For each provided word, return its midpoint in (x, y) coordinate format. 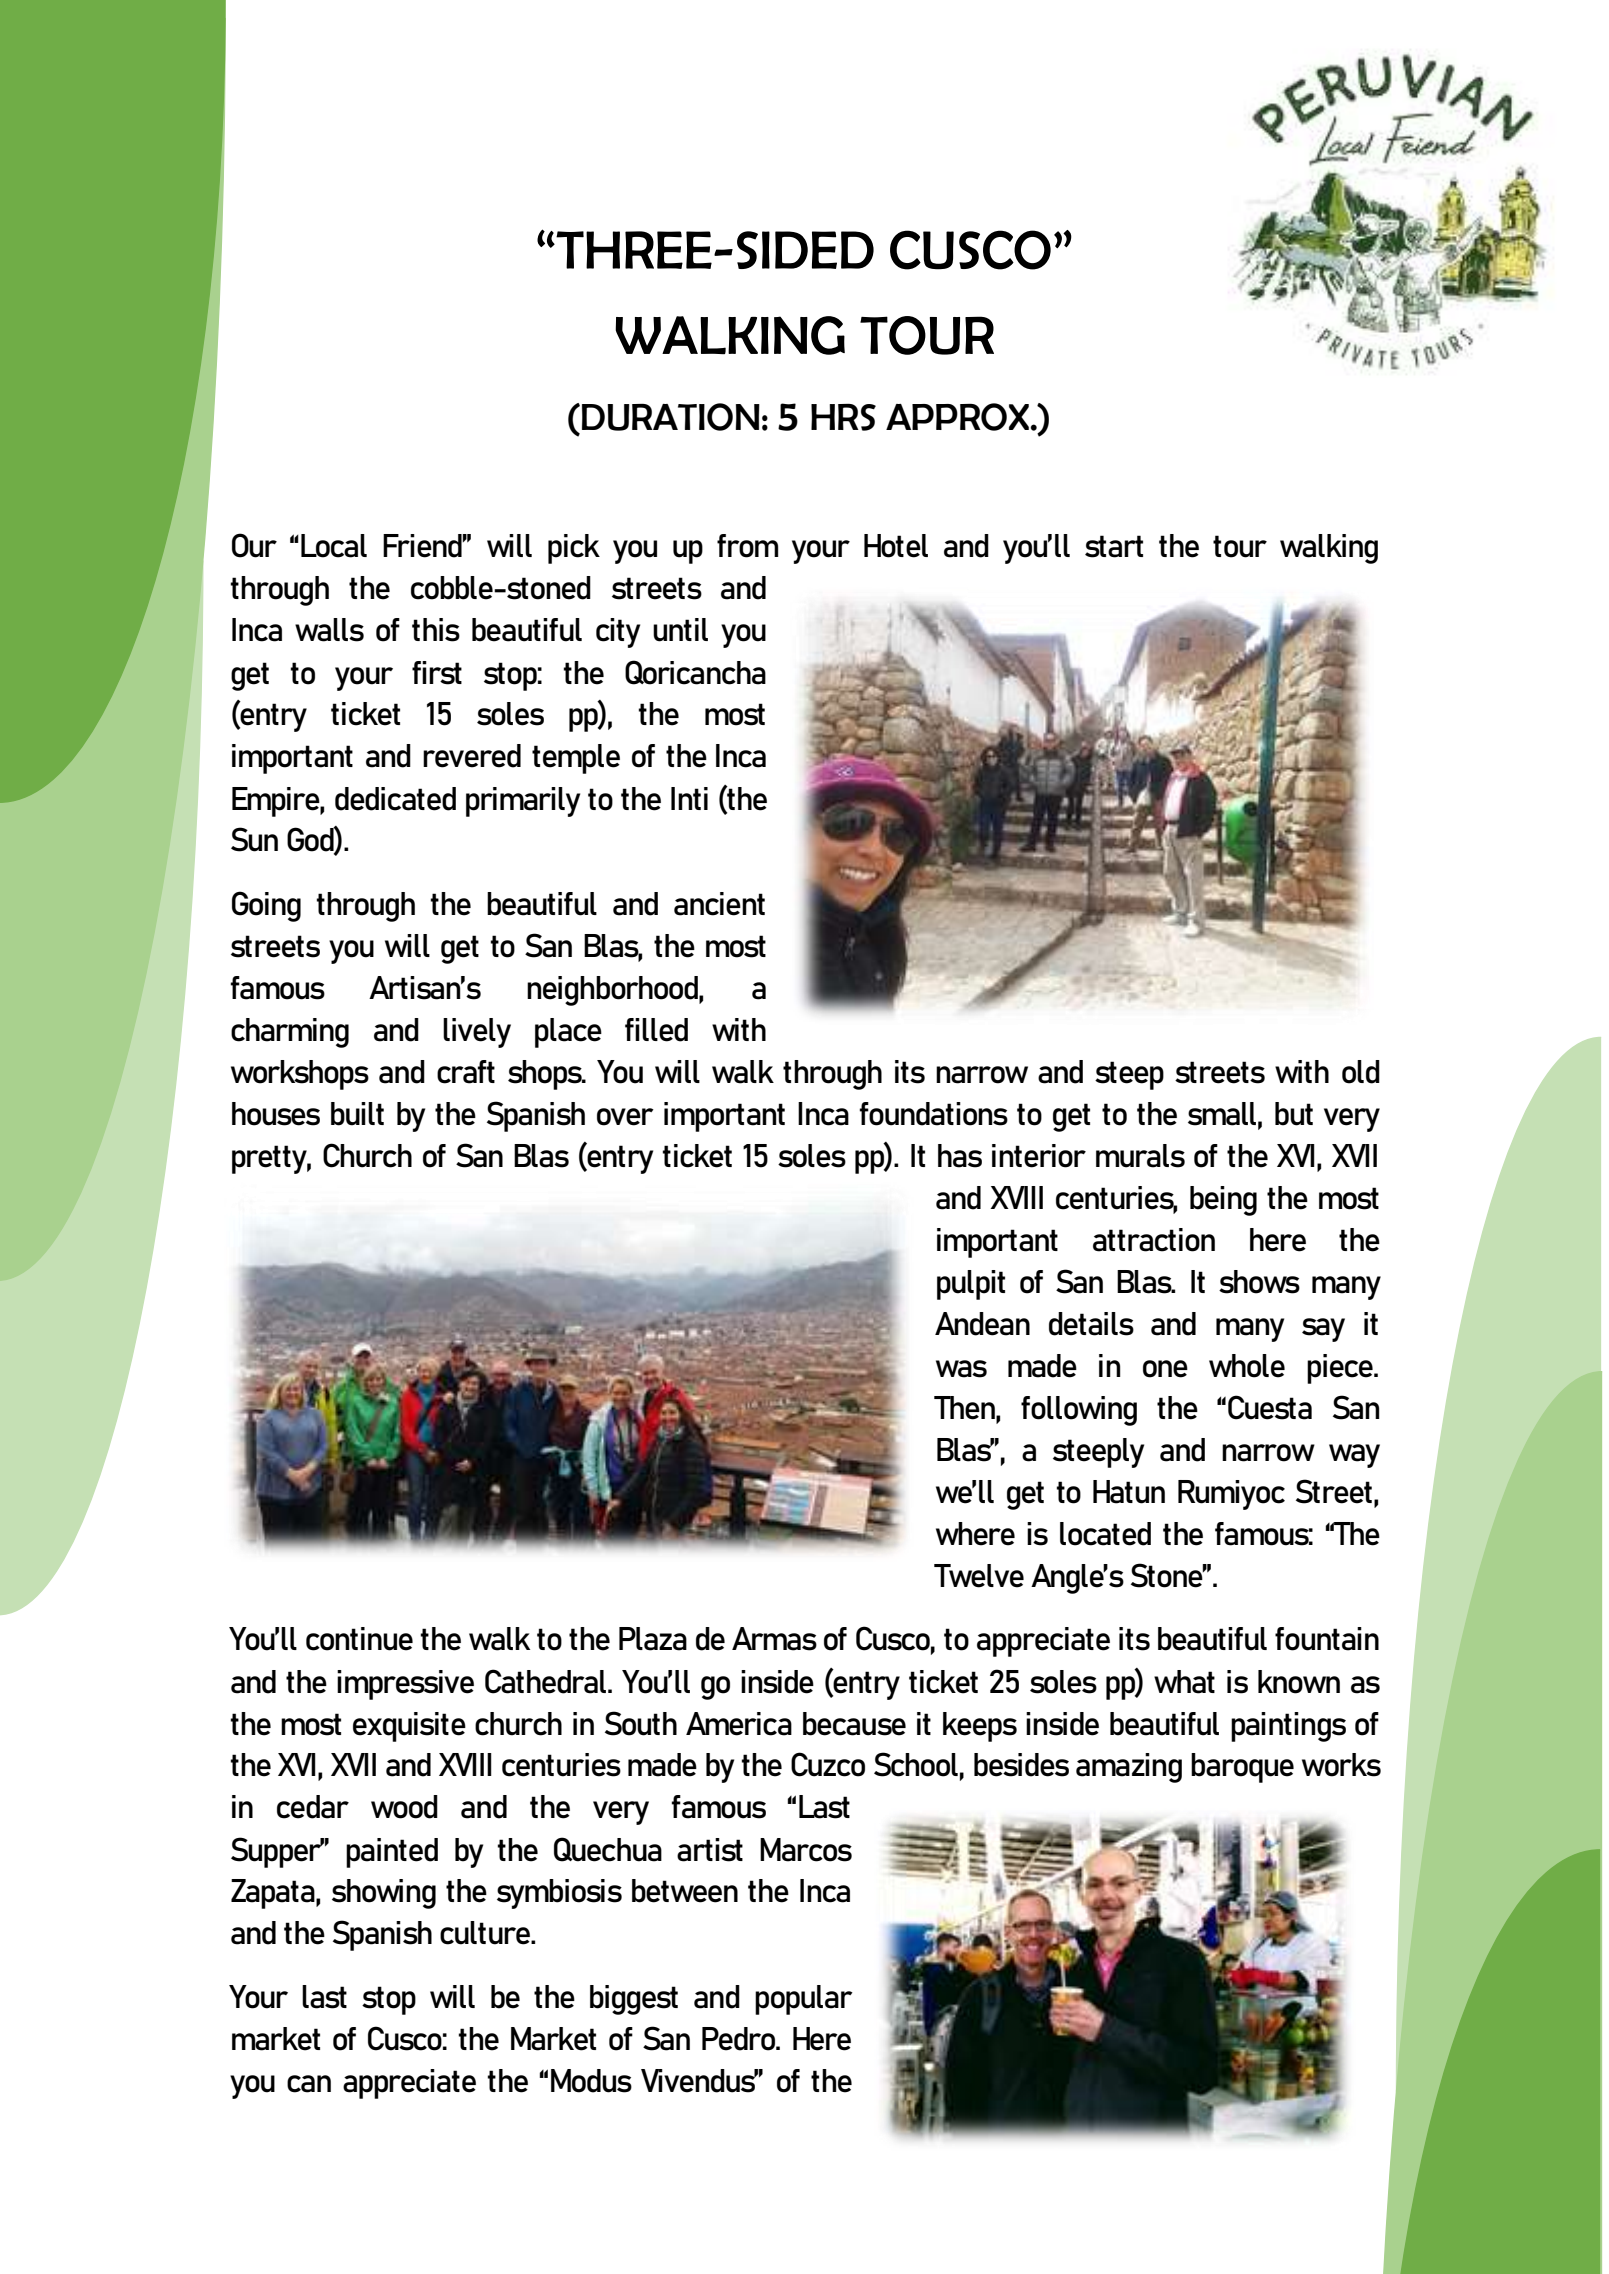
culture (486, 1933)
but (1294, 1114)
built (357, 1114)
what (1184, 1682)
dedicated (395, 799)
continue (359, 1639)
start (1114, 546)
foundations (933, 1114)
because (854, 1724)
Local (334, 546)
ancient (719, 904)
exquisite (409, 1727)
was (961, 1369)
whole (1247, 1366)
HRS (843, 417)
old (1361, 1072)
